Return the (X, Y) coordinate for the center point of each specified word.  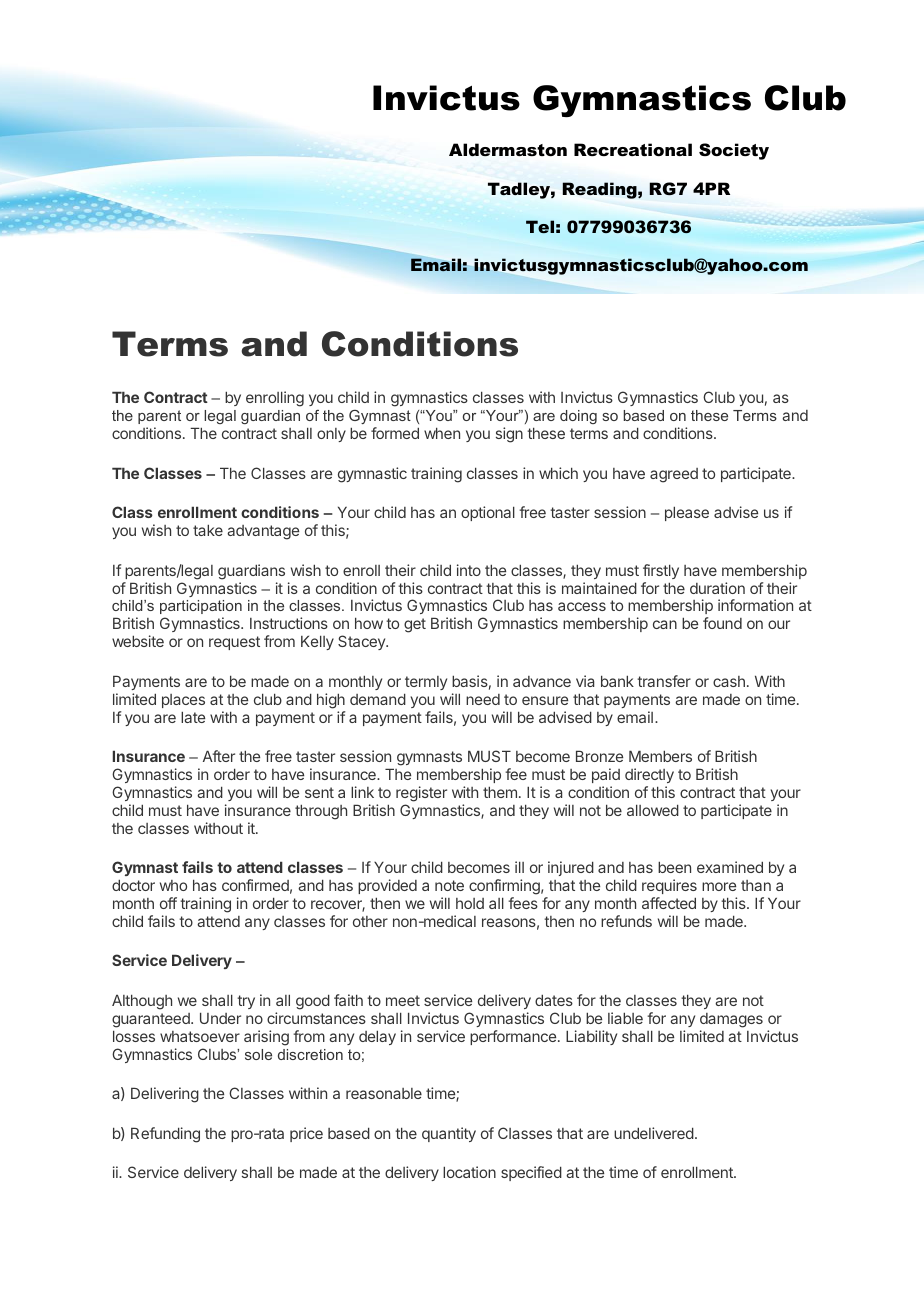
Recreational (633, 149)
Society (734, 151)
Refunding (165, 1135)
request (234, 643)
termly (426, 683)
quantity (449, 1134)
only (331, 435)
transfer (664, 681)
